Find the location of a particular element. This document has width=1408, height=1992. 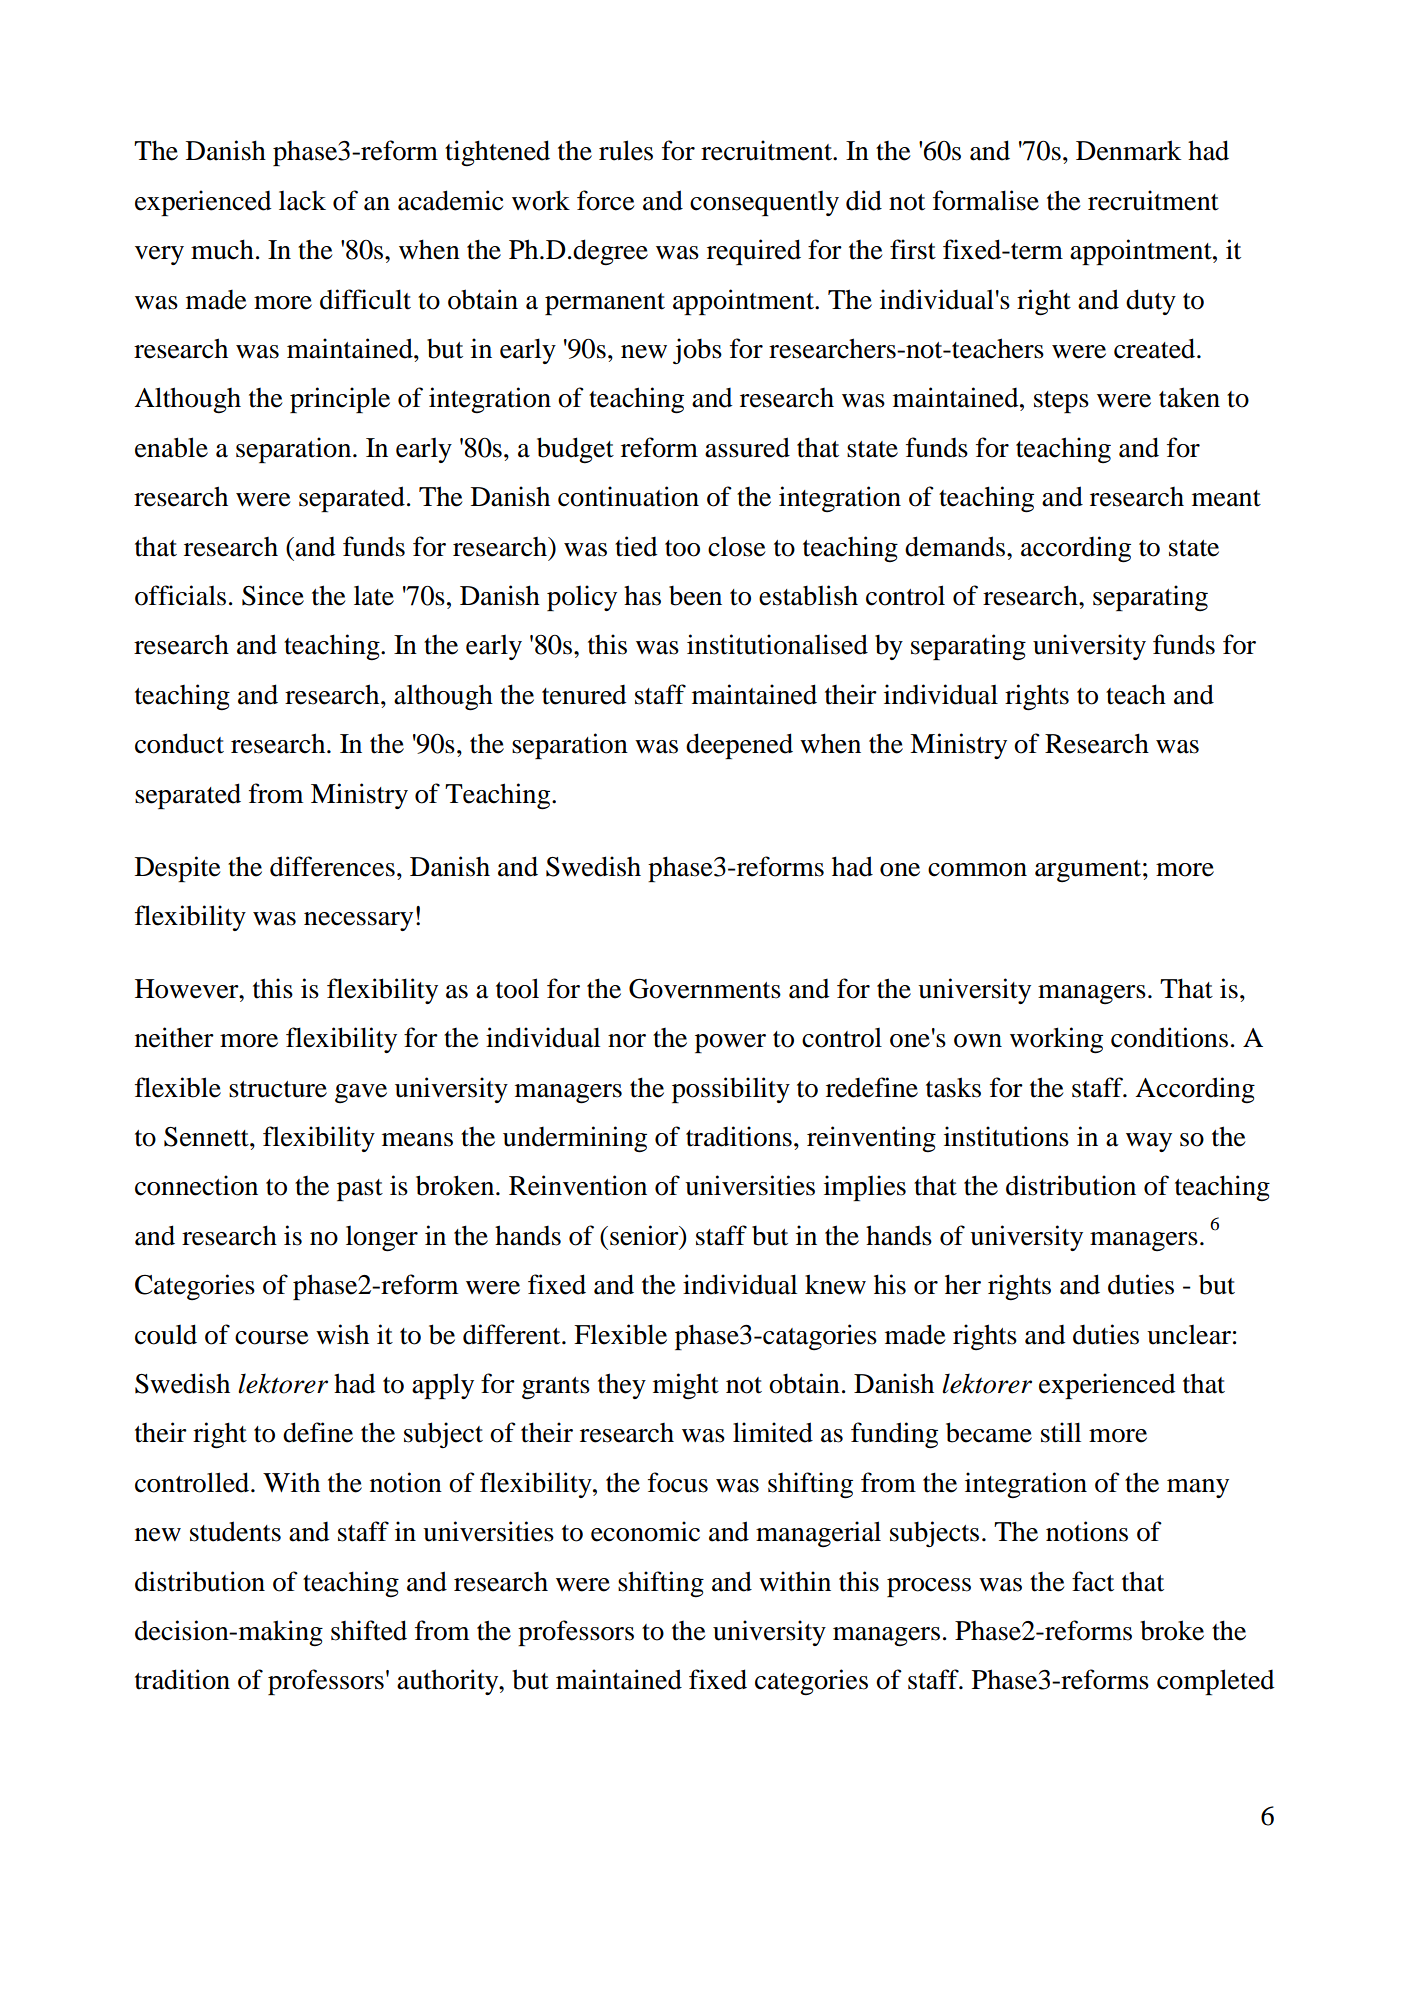

lack is located at coordinates (302, 201).
